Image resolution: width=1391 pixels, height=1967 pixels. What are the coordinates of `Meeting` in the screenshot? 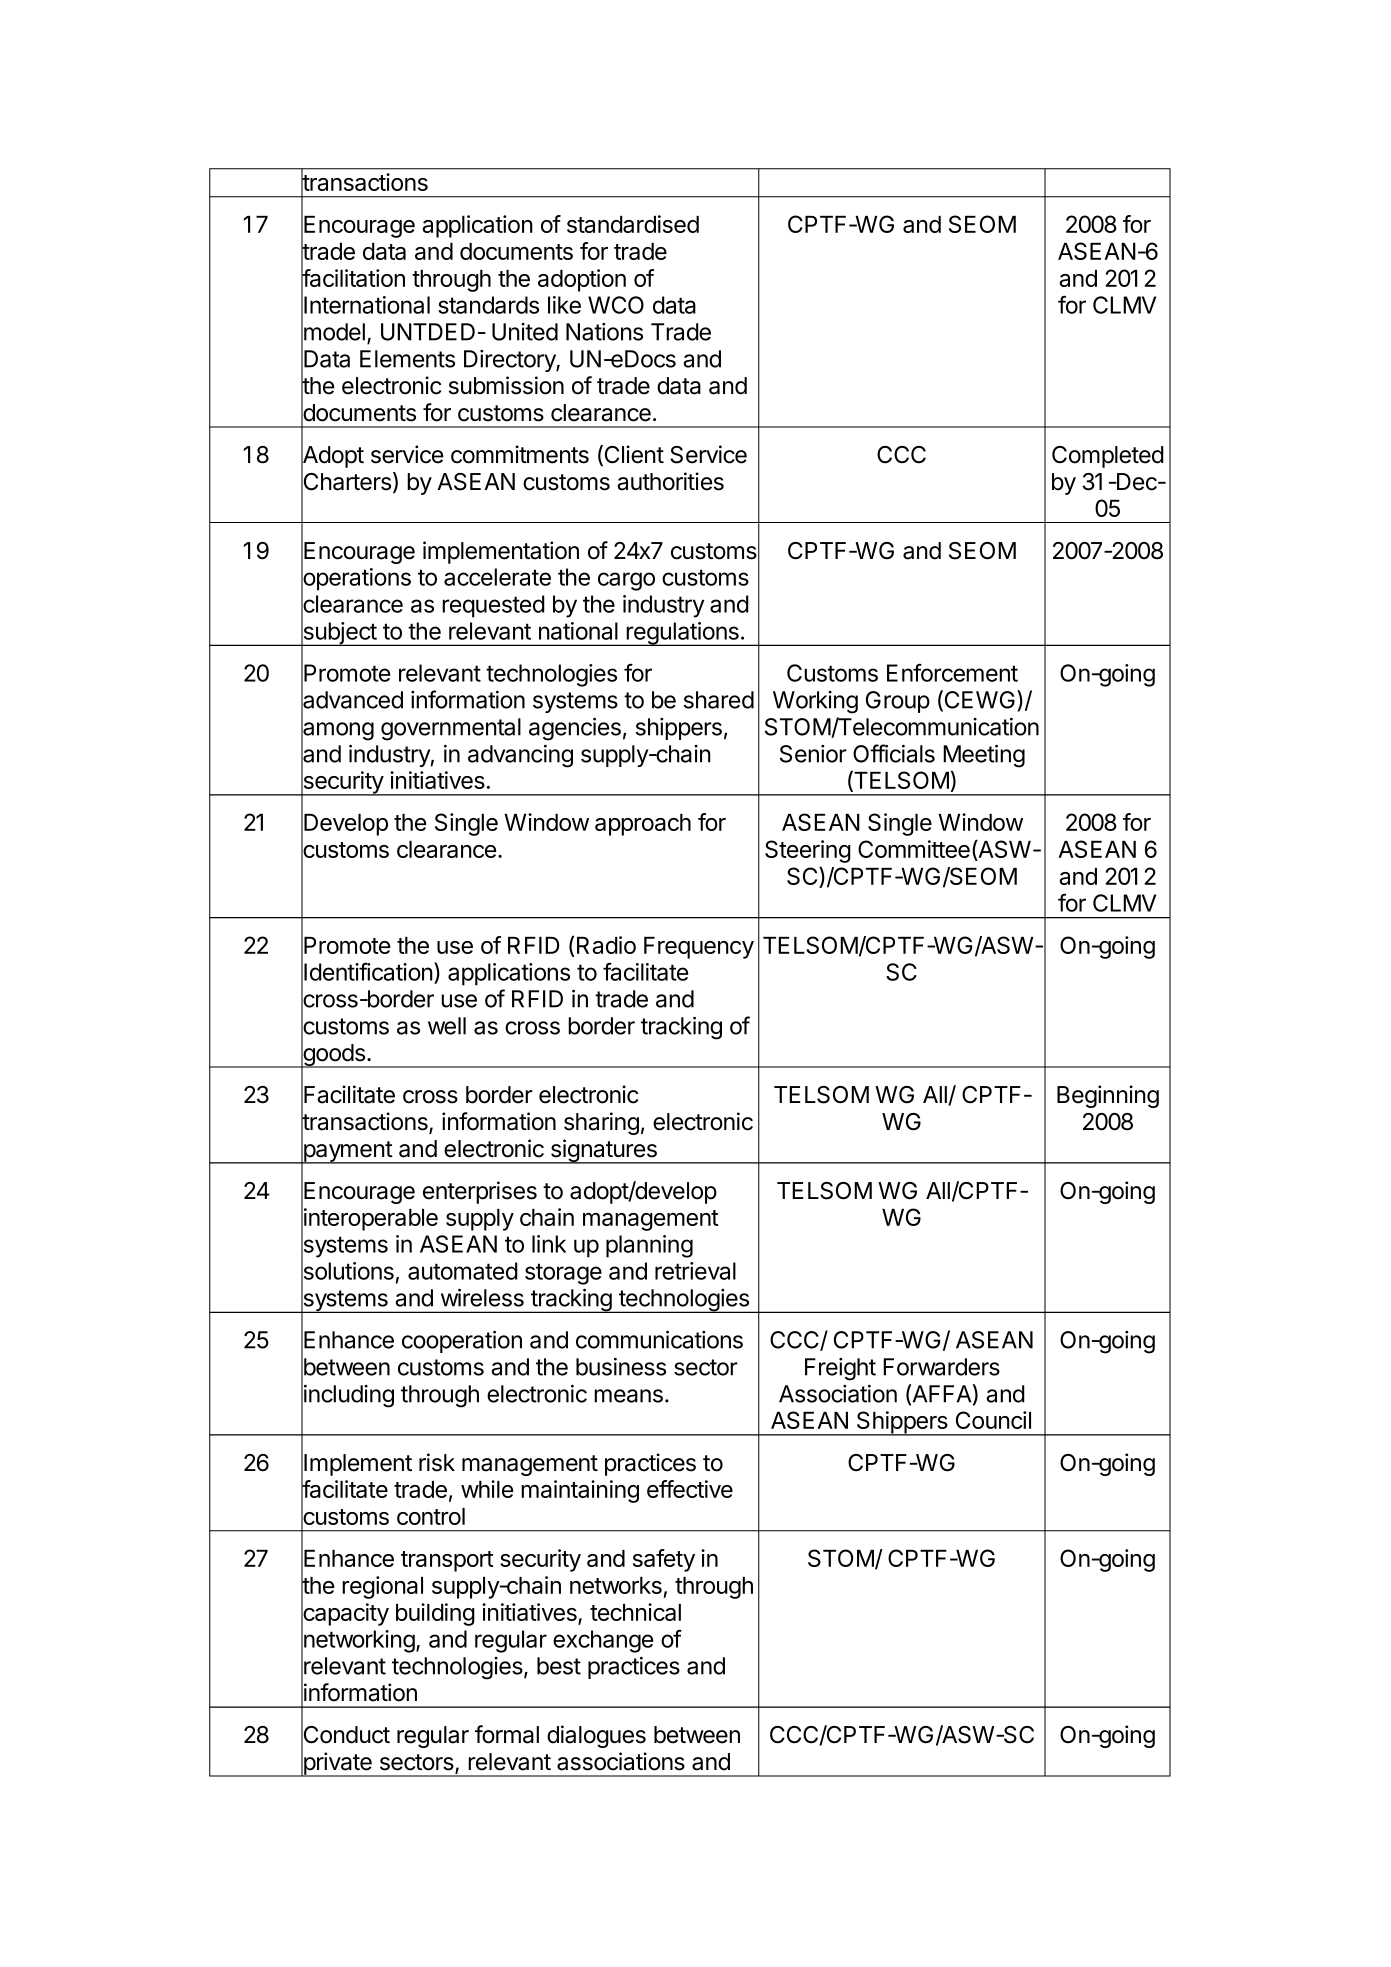 It's located at (984, 756).
